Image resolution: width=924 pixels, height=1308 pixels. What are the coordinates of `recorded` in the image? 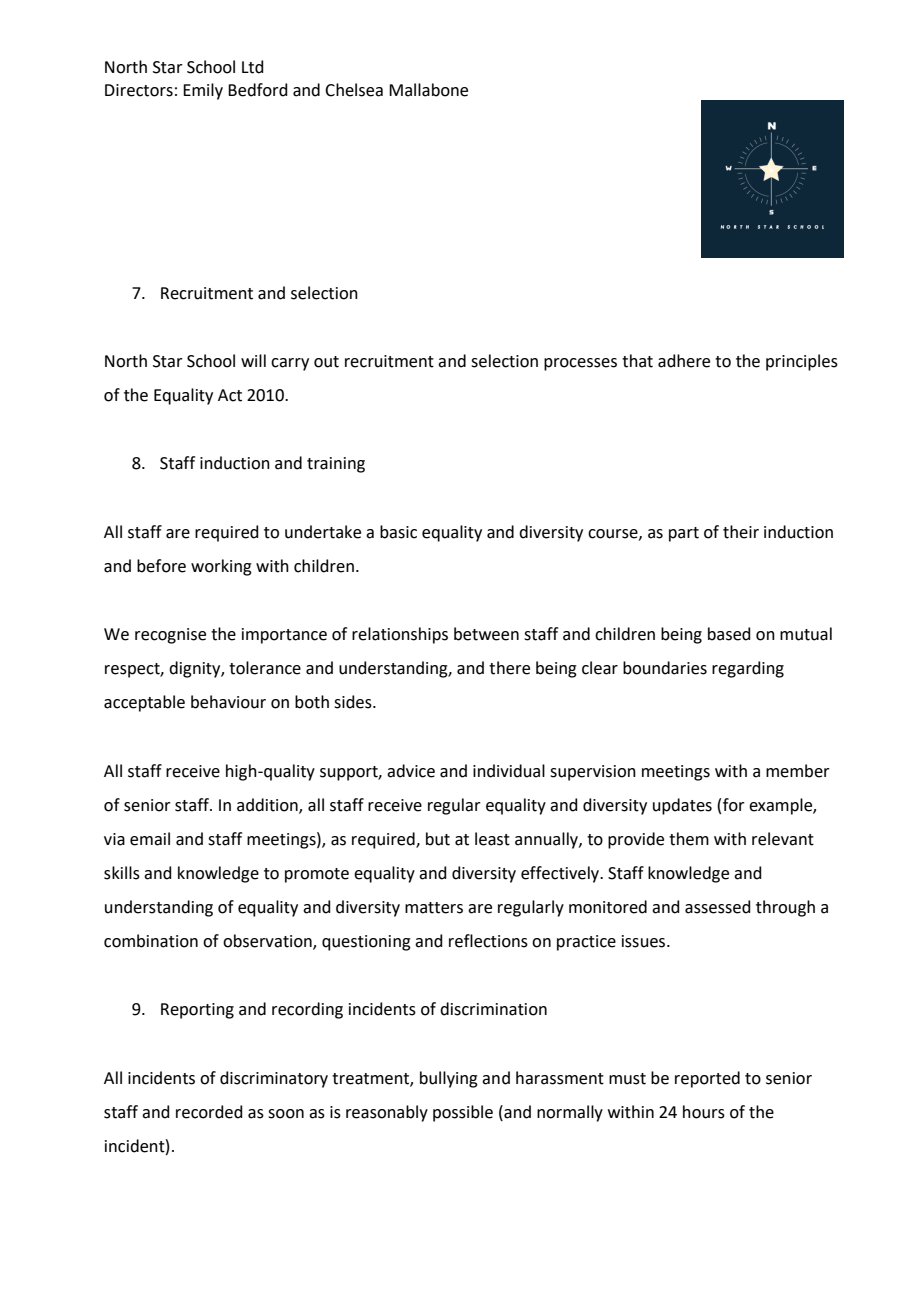 It's located at (209, 1112).
